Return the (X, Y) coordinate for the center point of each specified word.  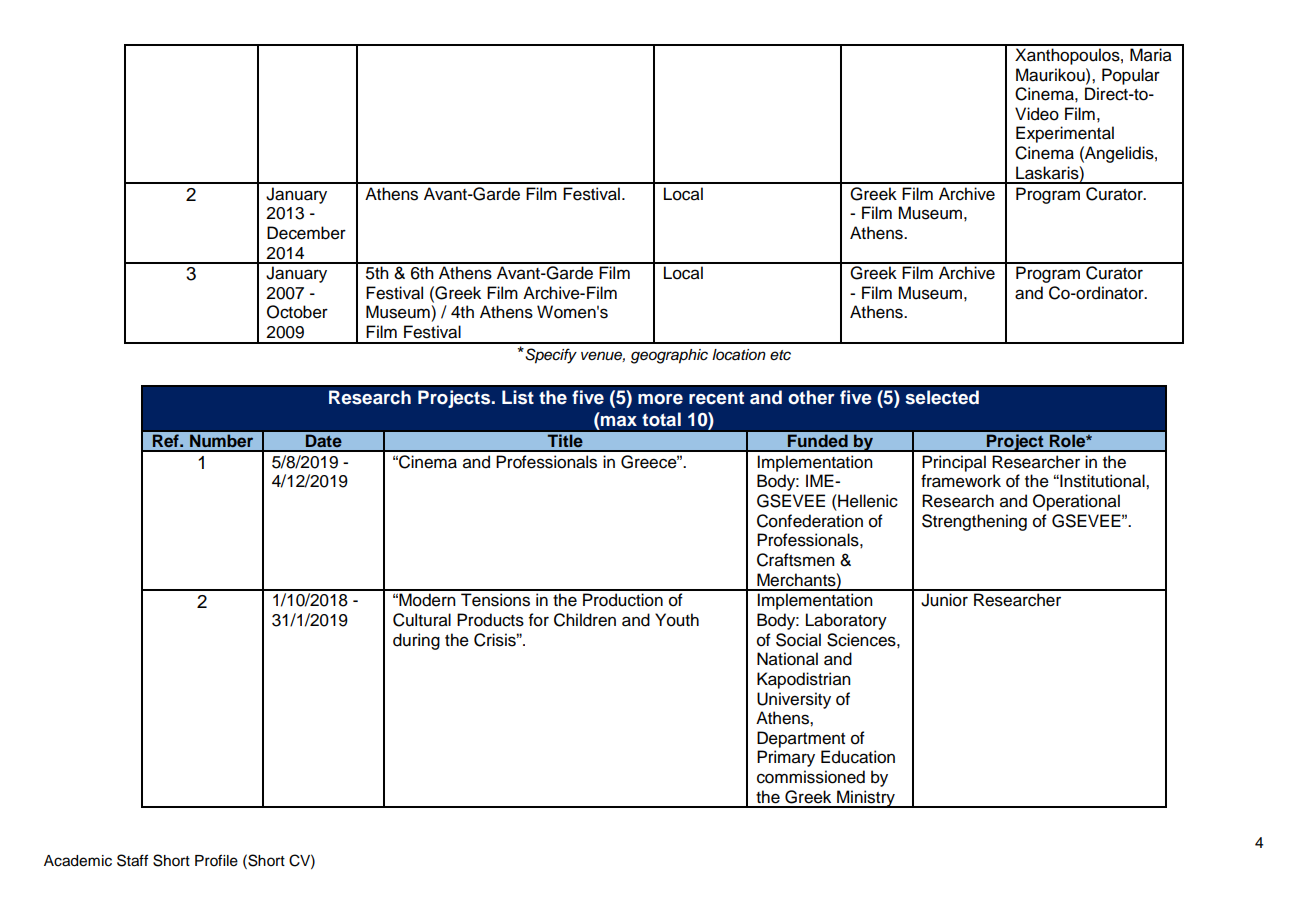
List (518, 397)
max (619, 421)
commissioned (811, 777)
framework (961, 481)
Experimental (1065, 134)
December (306, 233)
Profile (216, 860)
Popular (1131, 76)
